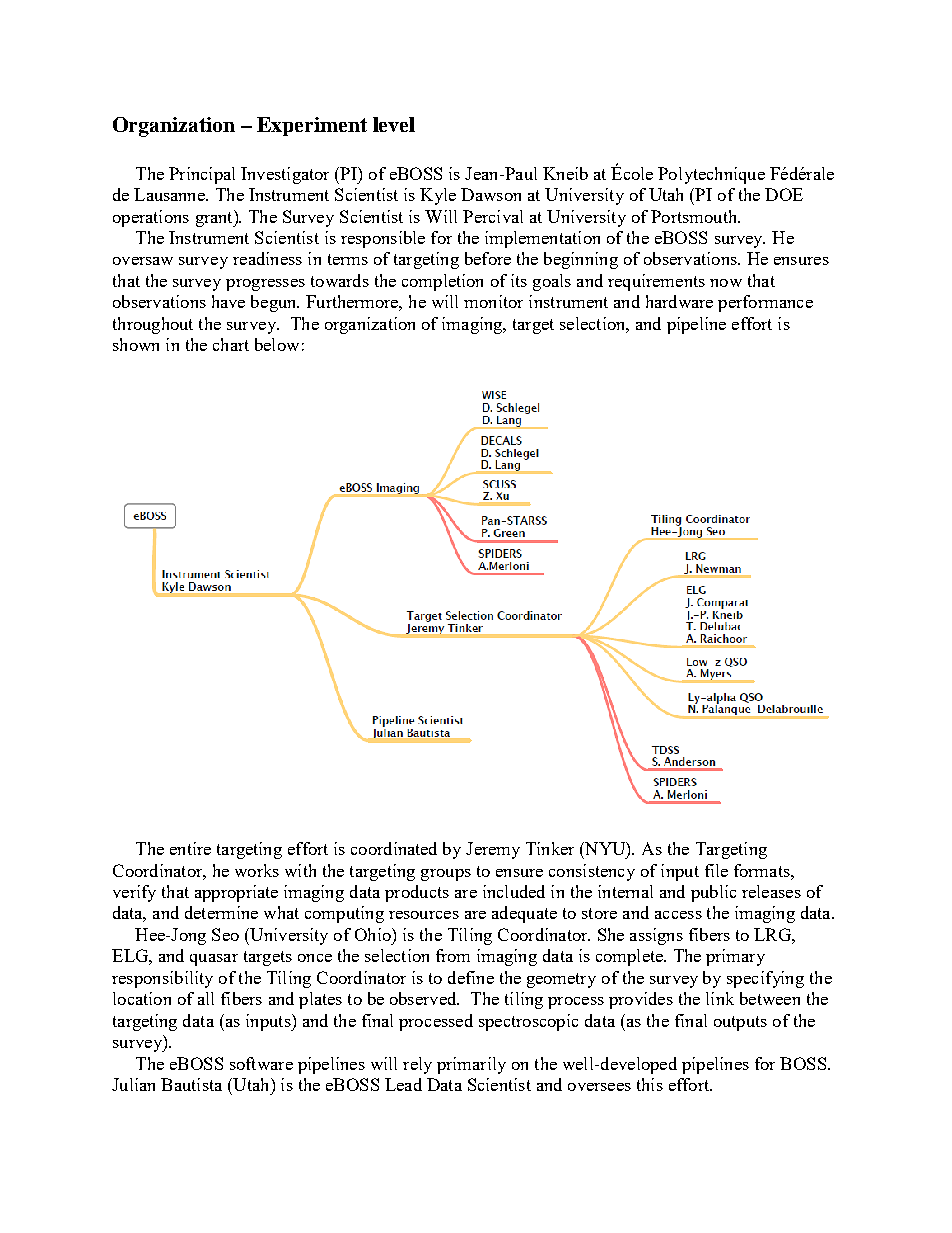 This screenshot has height=1233, width=952. Describe the element at coordinates (191, 1084) in the screenshot. I see `Bautista` at that location.
